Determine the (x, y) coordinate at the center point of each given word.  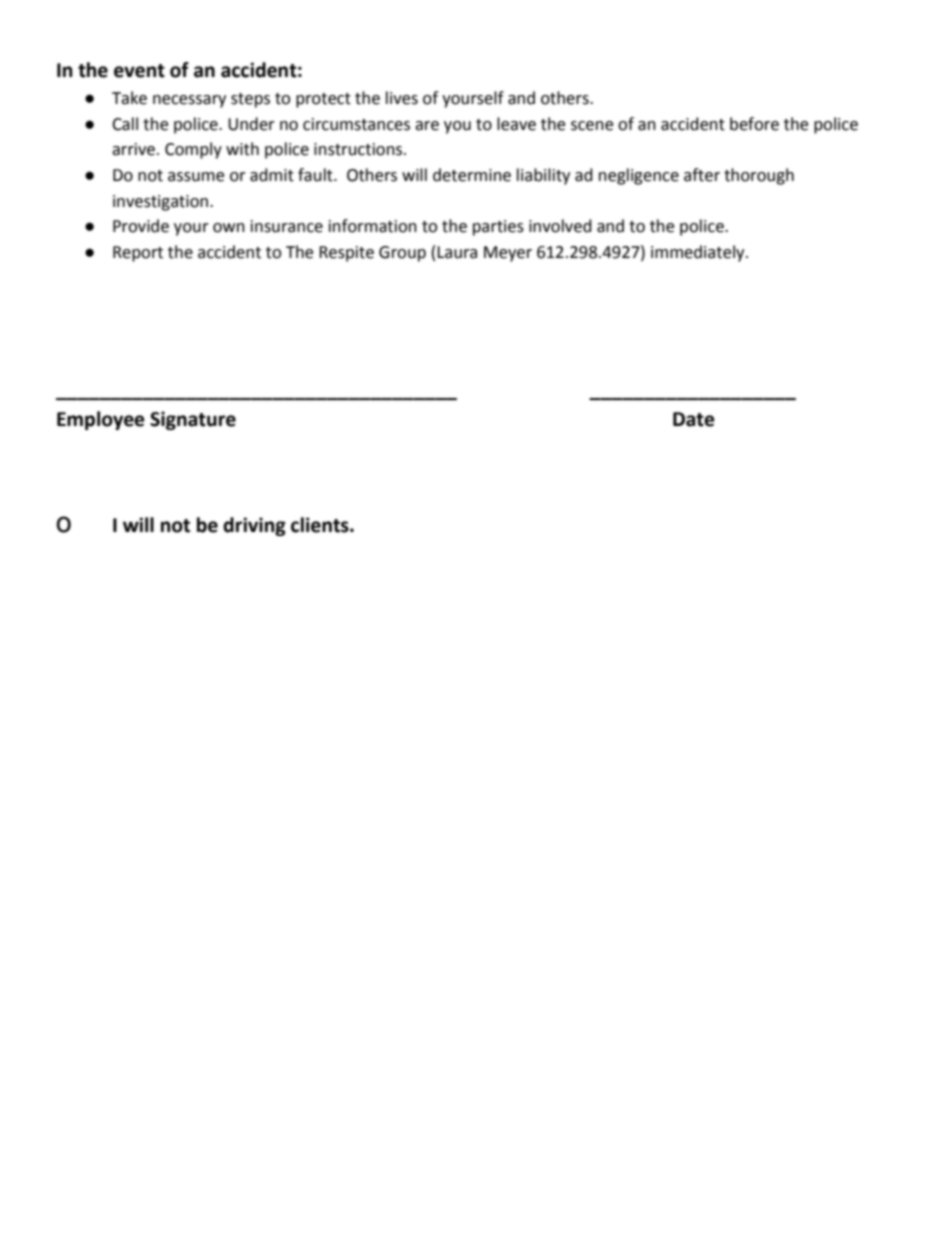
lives (402, 98)
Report (138, 254)
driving (254, 526)
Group (402, 254)
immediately (699, 253)
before (754, 124)
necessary (189, 101)
